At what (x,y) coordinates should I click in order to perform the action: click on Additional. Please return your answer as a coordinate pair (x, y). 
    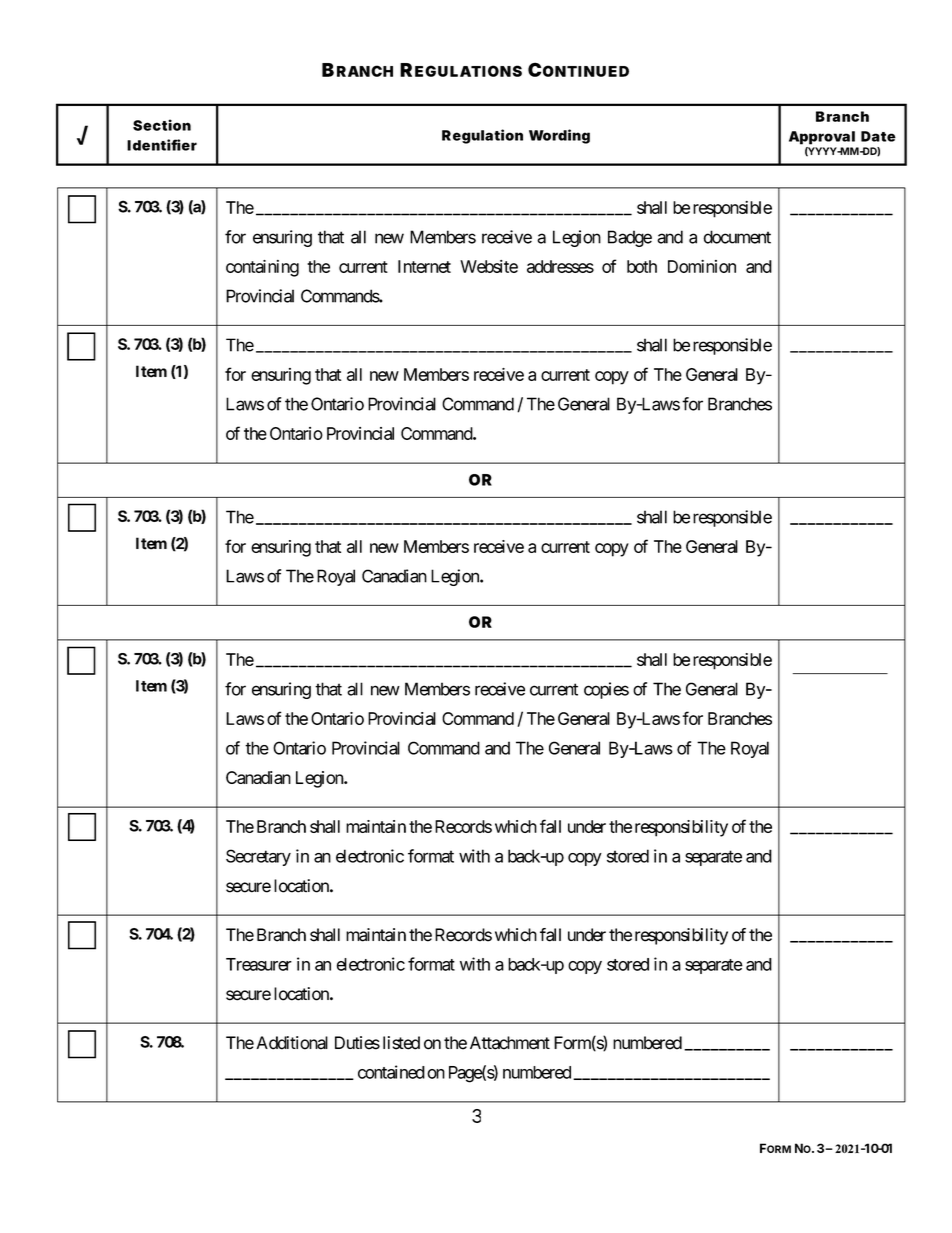
    Looking at the image, I should click on (292, 1043).
